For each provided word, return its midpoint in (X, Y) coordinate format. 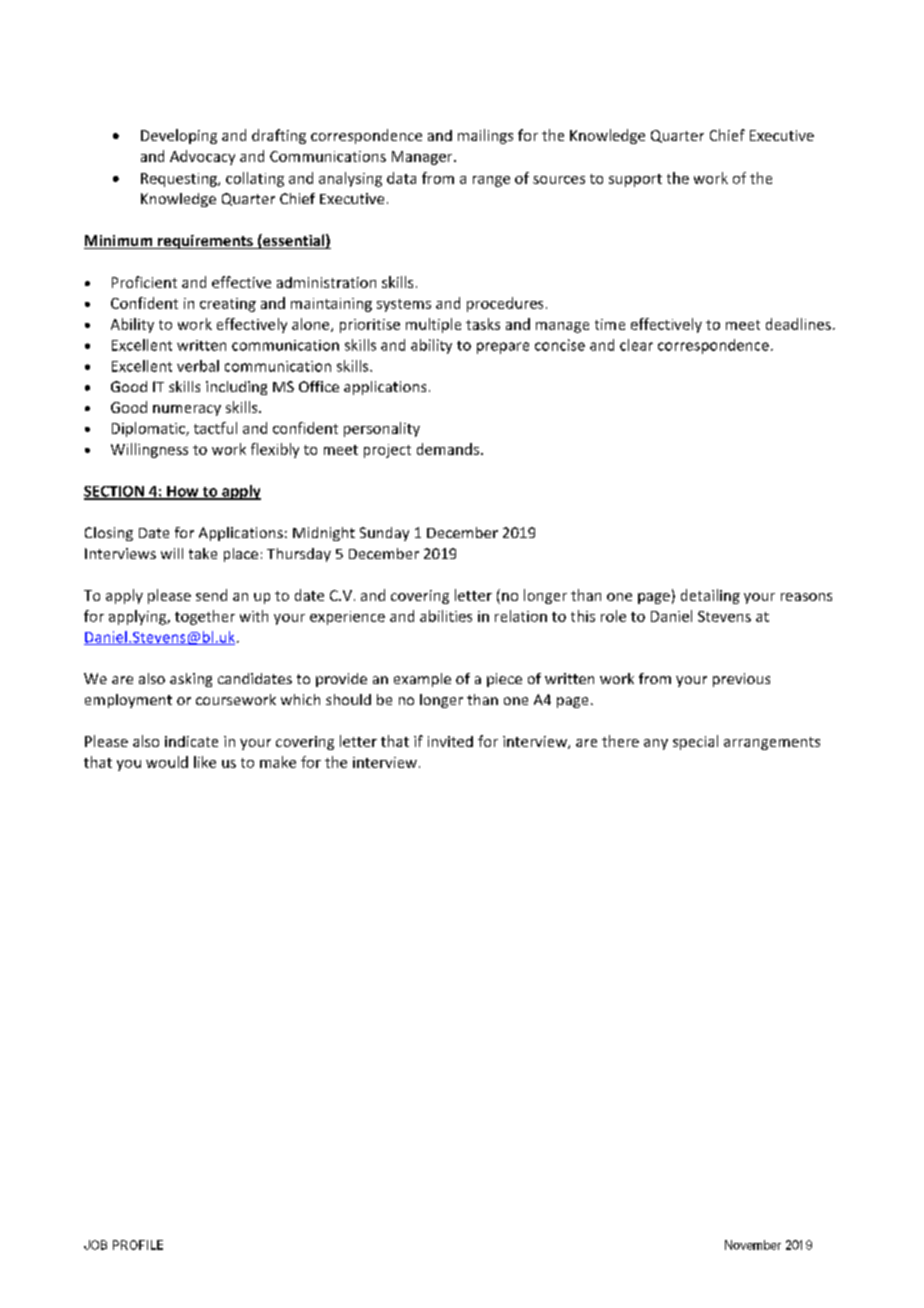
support (635, 180)
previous (741, 680)
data (401, 178)
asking (191, 680)
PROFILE (138, 1245)
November (753, 1245)
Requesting (180, 180)
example (422, 680)
